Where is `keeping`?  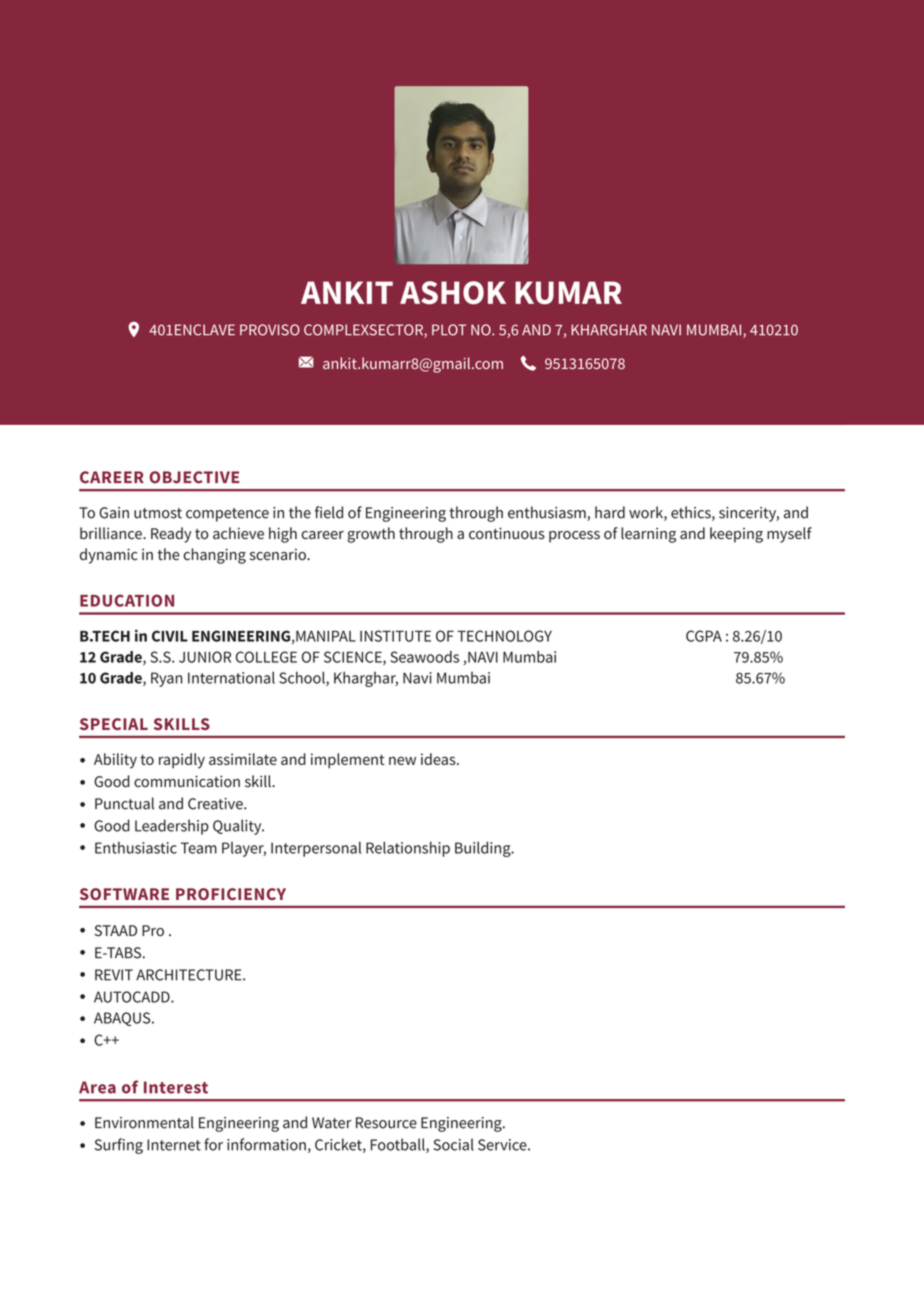 keeping is located at coordinates (736, 535).
